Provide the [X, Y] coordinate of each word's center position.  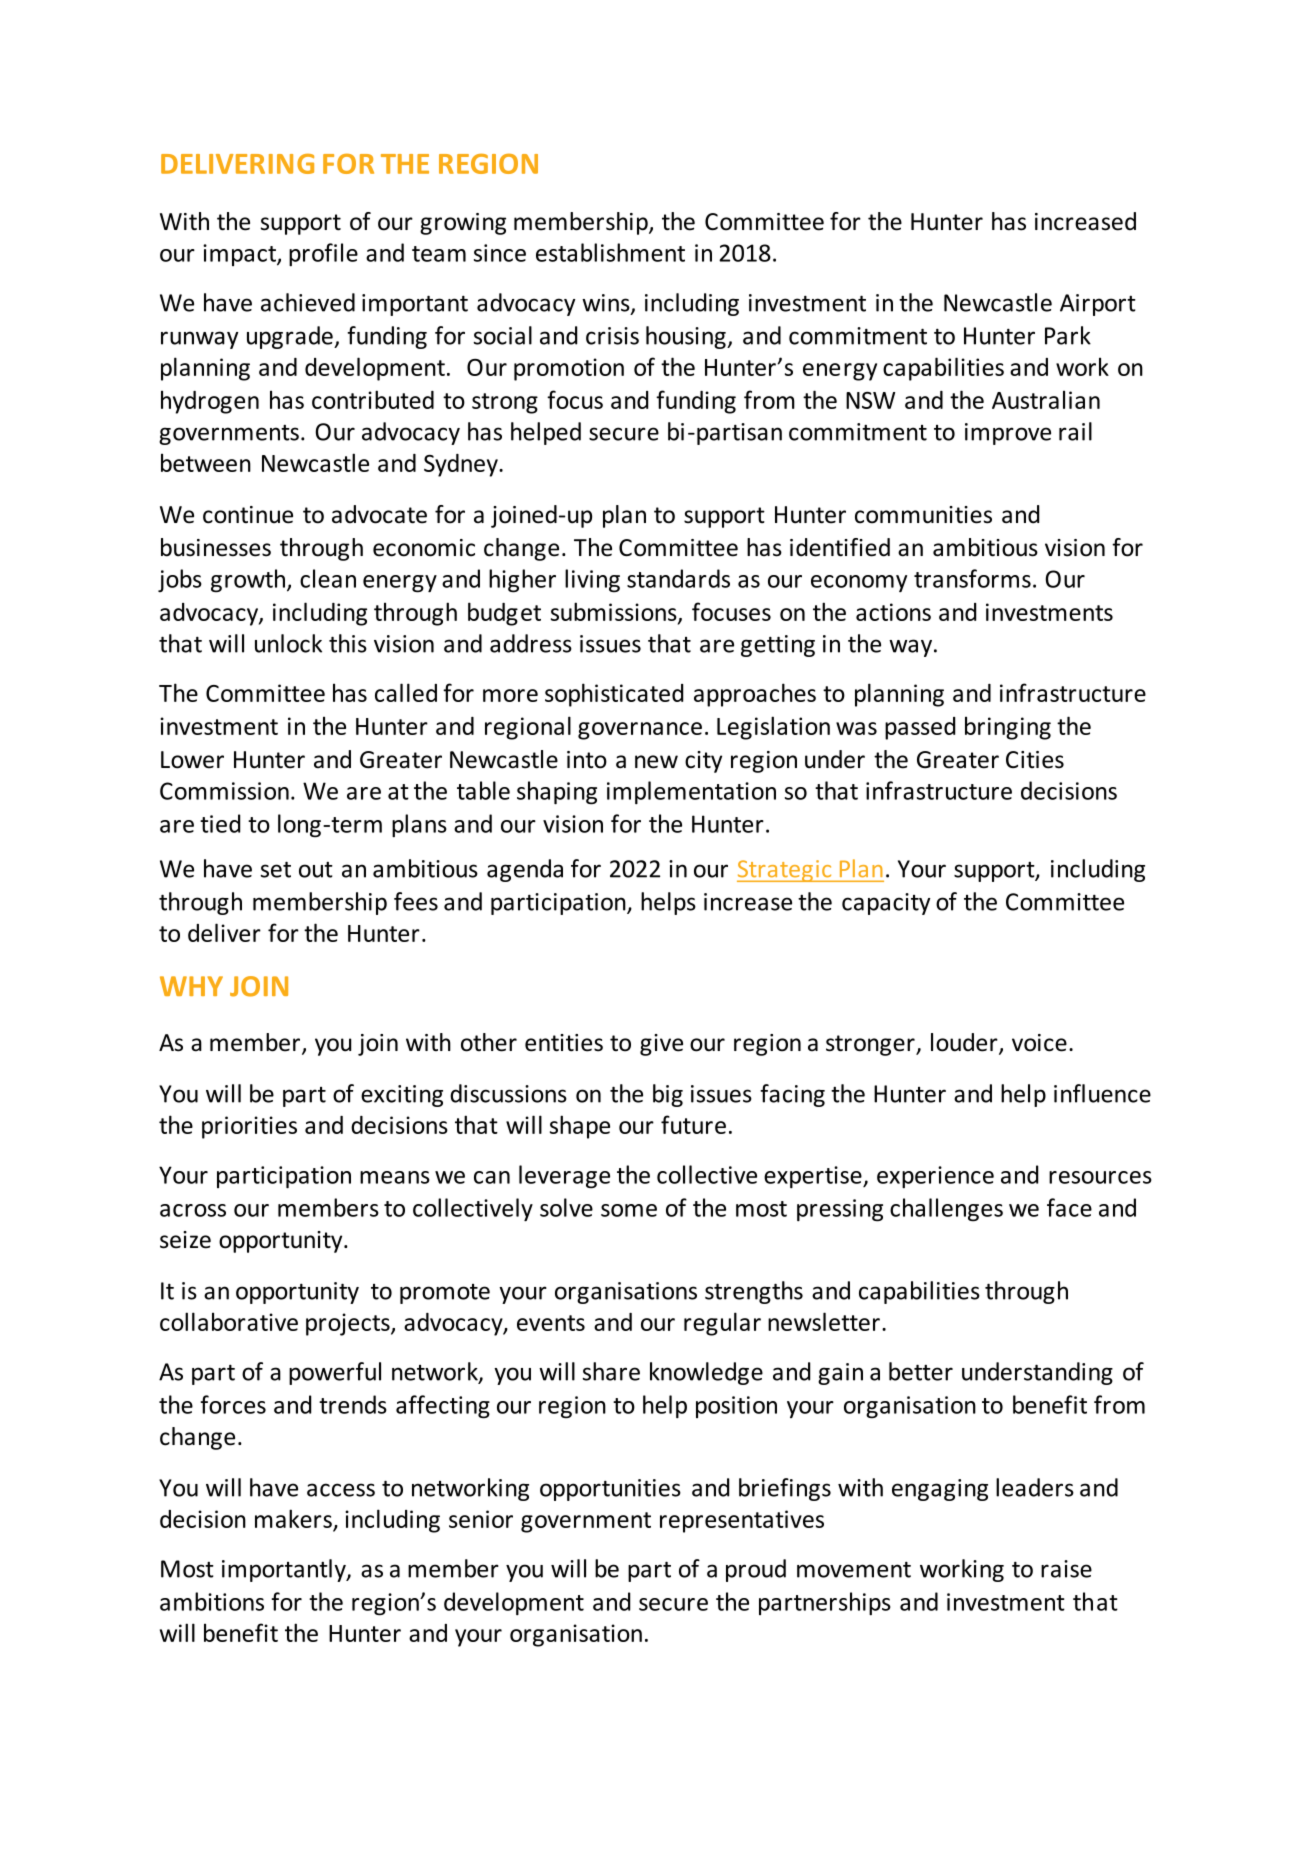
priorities [249, 1127]
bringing [1008, 728]
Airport [1098, 305]
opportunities [610, 1490]
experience [935, 1177]
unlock [288, 643]
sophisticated [614, 695]
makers [293, 1518]
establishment [610, 252]
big [668, 1095]
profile [323, 254]
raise [1066, 1569]
